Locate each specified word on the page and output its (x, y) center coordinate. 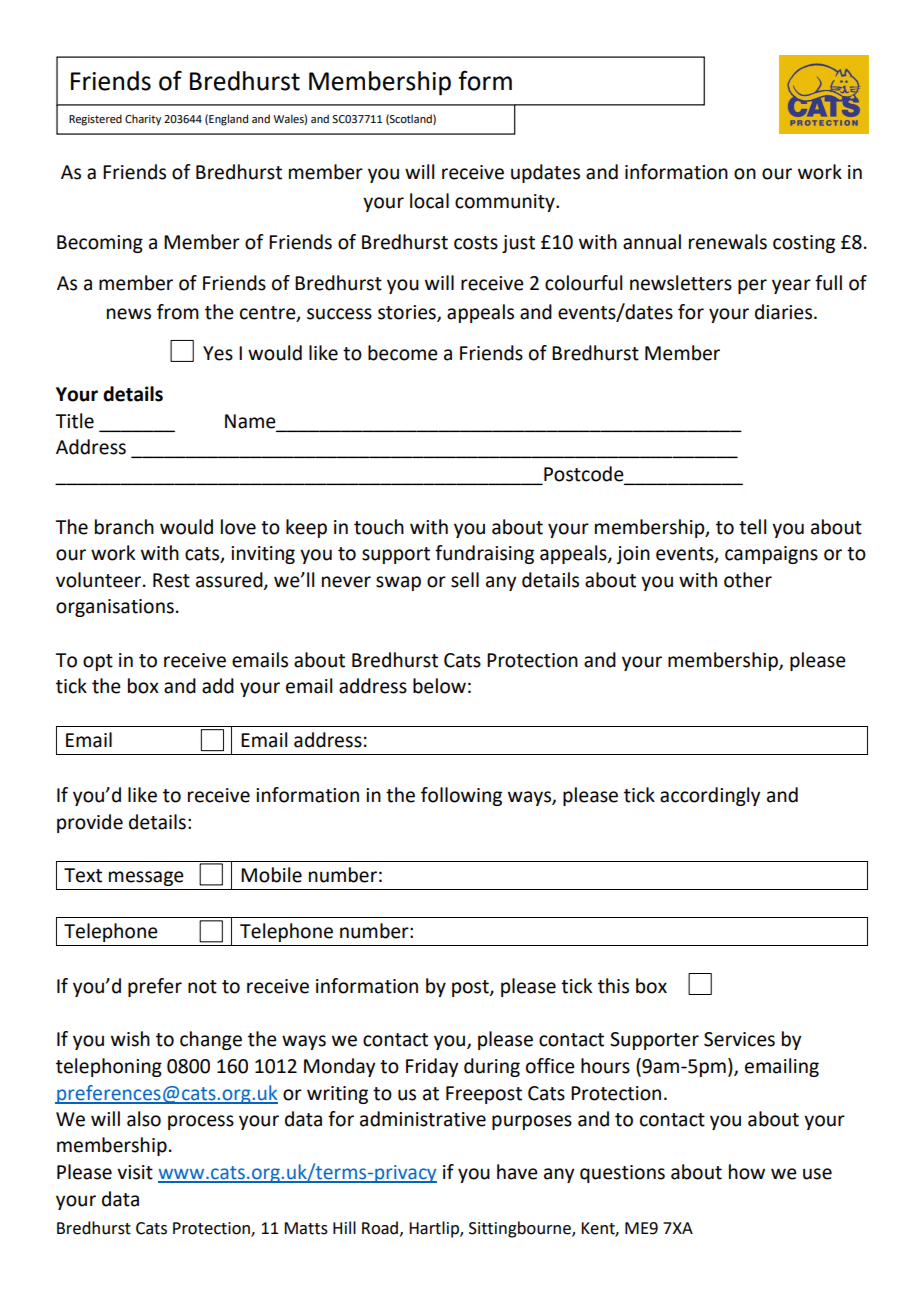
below (439, 686)
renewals (728, 242)
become (403, 353)
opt (98, 662)
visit (135, 1172)
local (429, 201)
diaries (783, 312)
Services (739, 1039)
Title (74, 421)
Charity (143, 120)
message (146, 878)
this (613, 986)
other (748, 580)
